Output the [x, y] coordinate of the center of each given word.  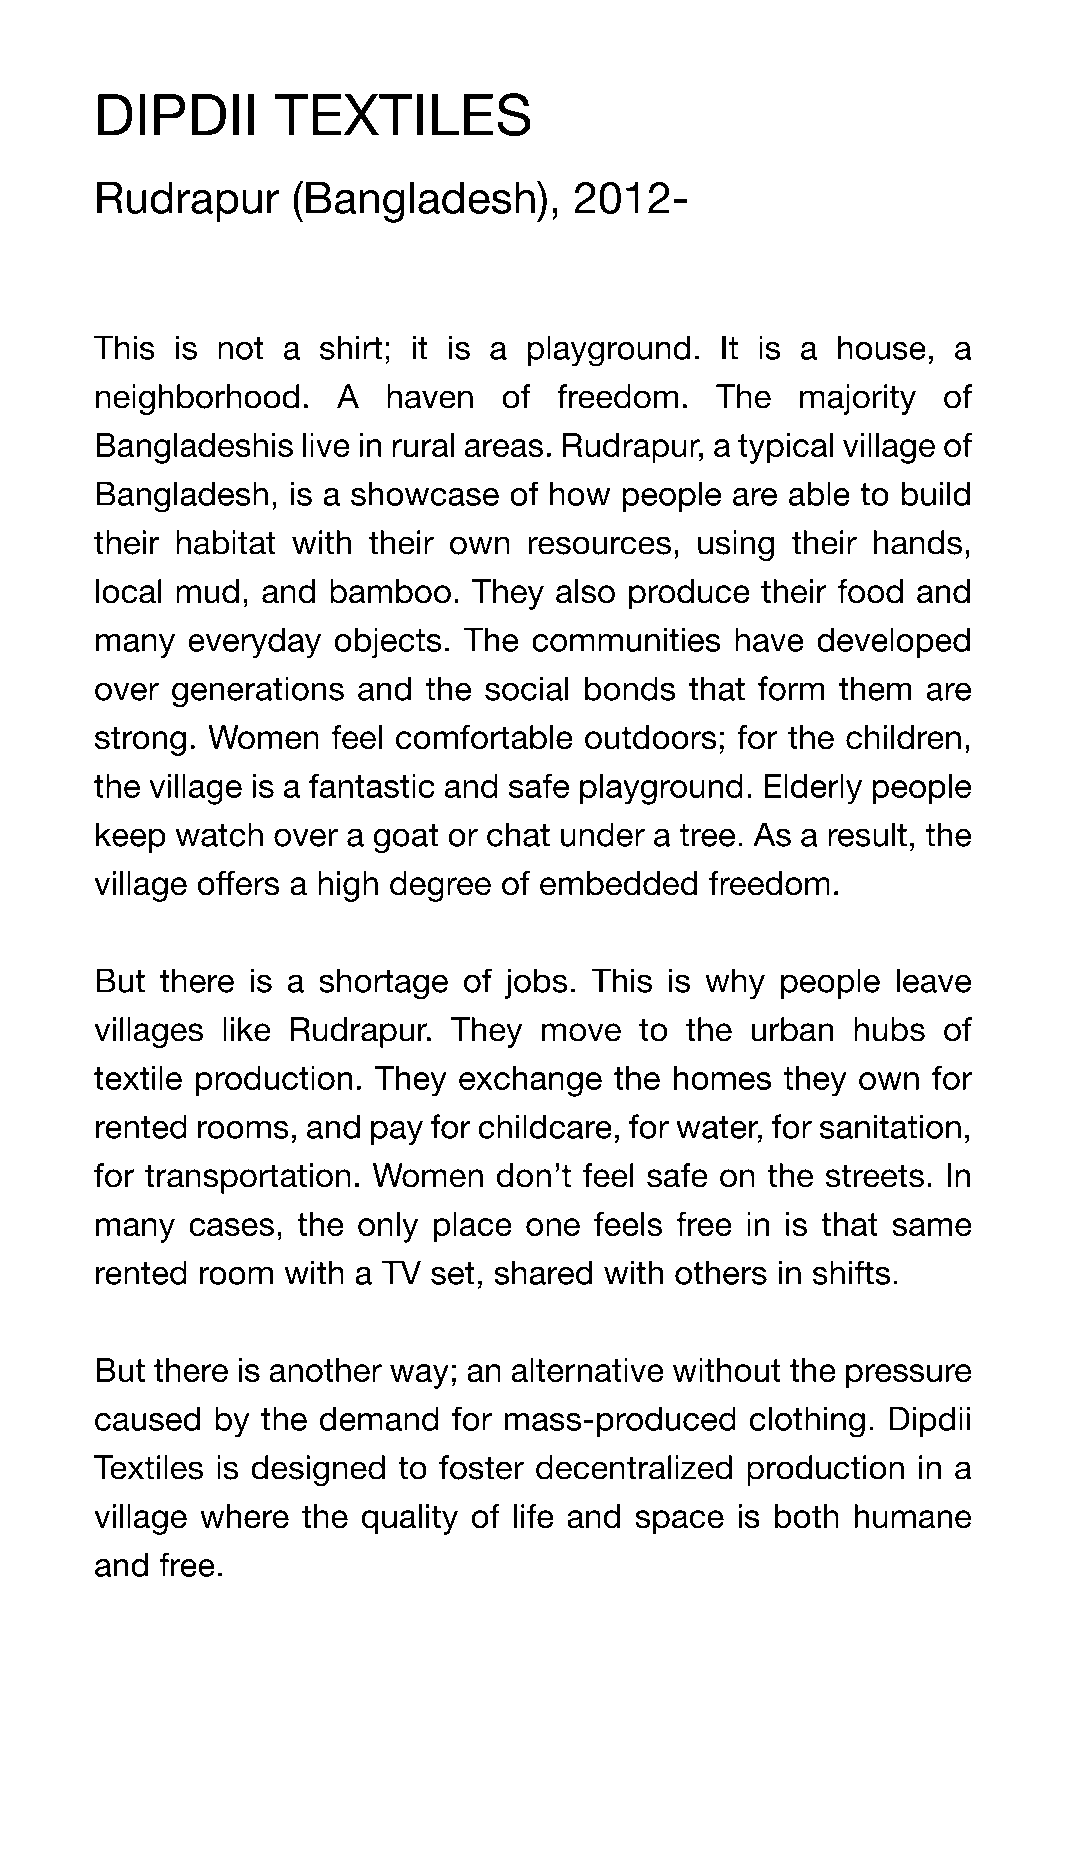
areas [504, 448]
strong [140, 741]
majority [858, 399]
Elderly [813, 789]
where [244, 1516]
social [526, 688]
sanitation [890, 1126]
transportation [248, 1178]
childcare [545, 1126]
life [534, 1516]
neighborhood [197, 399]
